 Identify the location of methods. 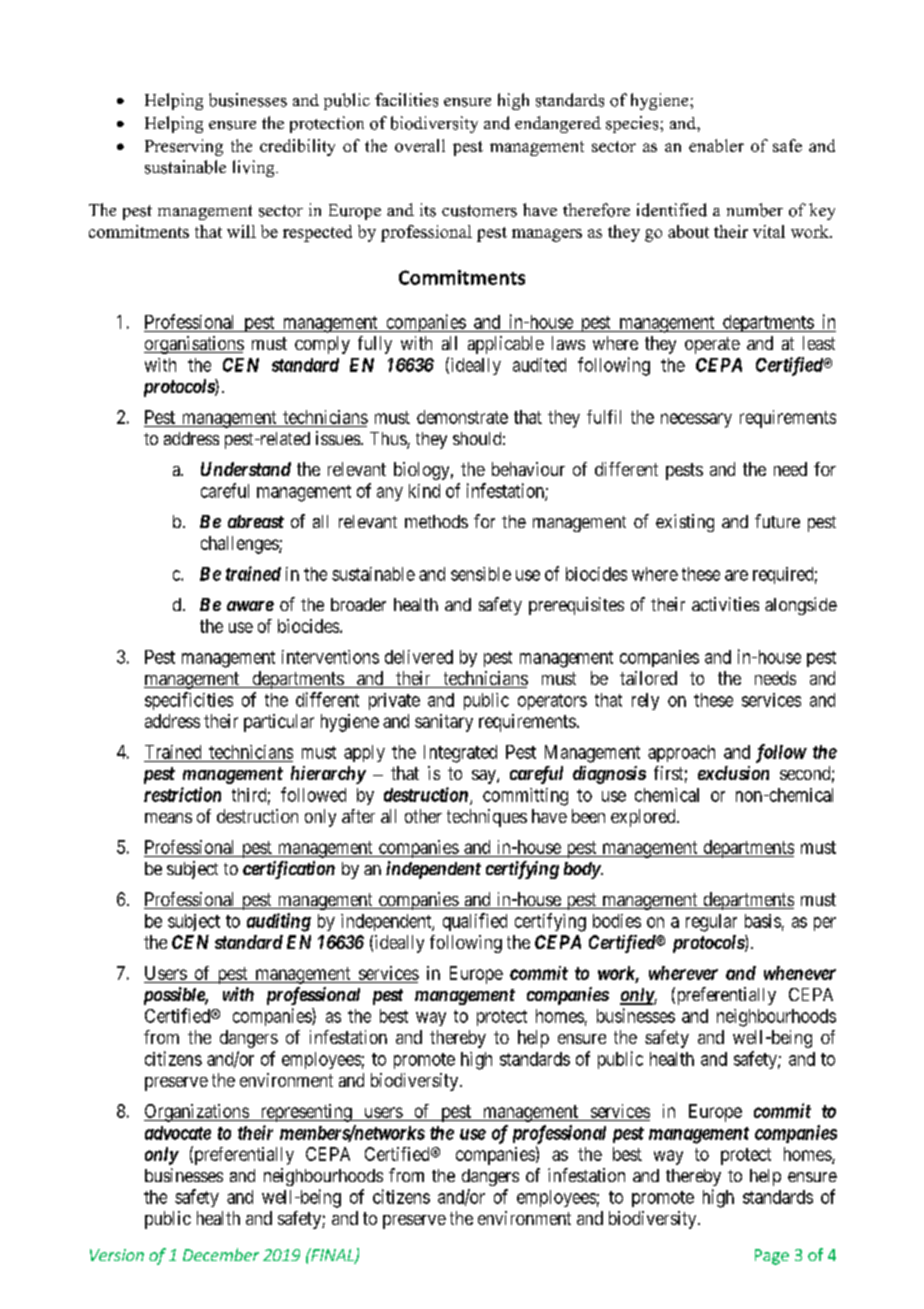
(436, 521).
